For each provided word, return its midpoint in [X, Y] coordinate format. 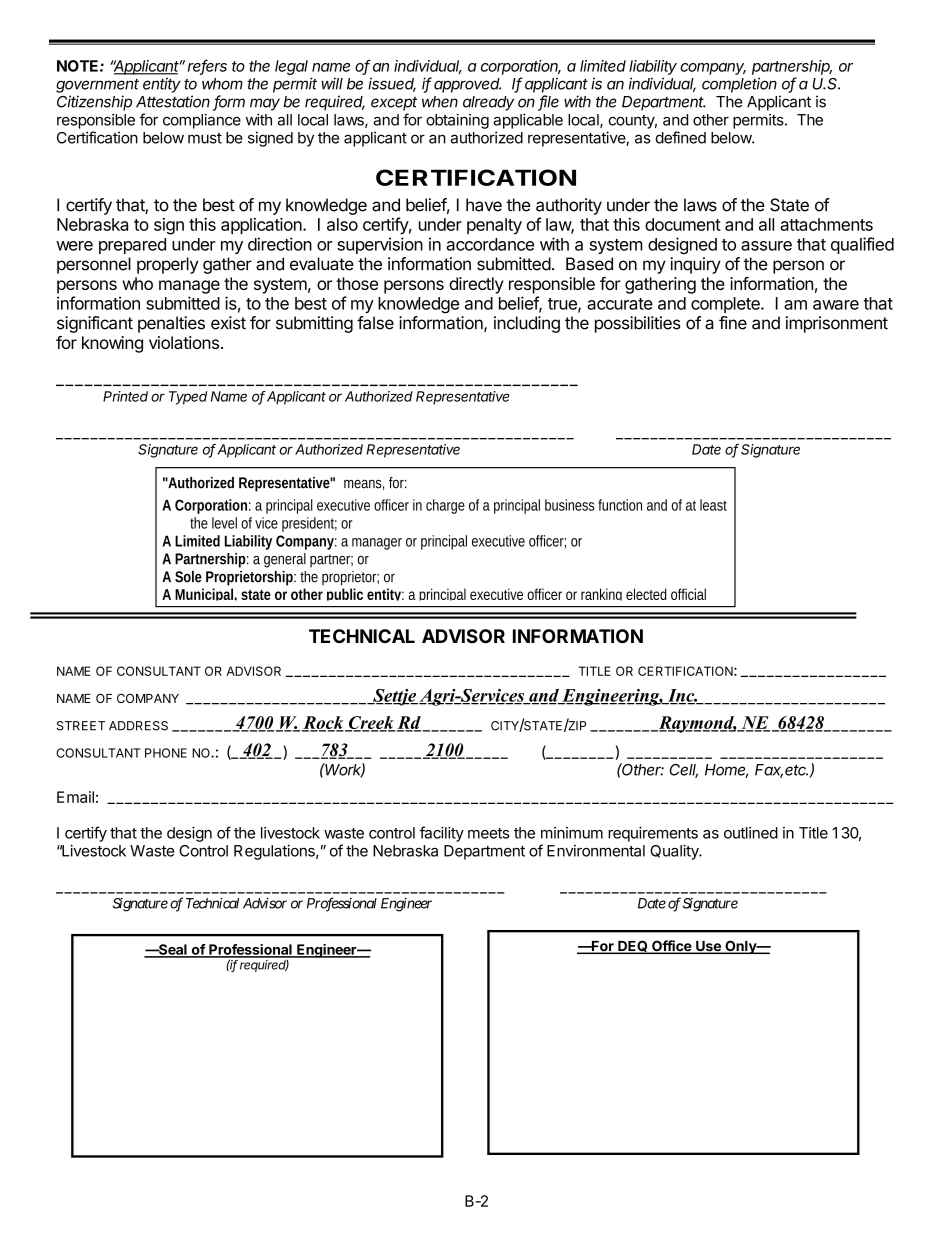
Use [708, 947]
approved [467, 85]
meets [488, 833]
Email [75, 797]
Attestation [173, 101]
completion [739, 85]
